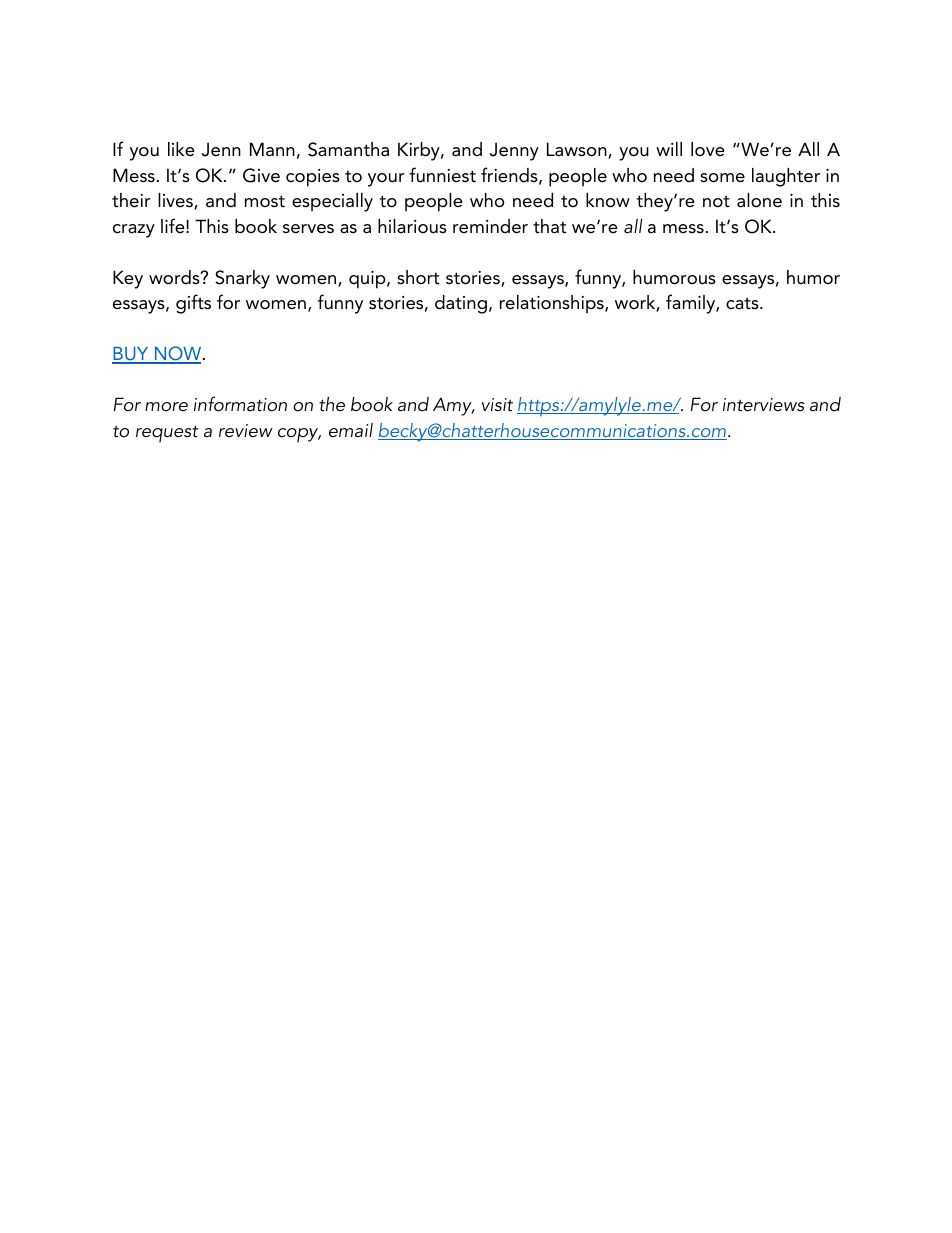 The width and height of the image is (952, 1233). What do you see at coordinates (708, 149) in the image?
I see `love` at bounding box center [708, 149].
